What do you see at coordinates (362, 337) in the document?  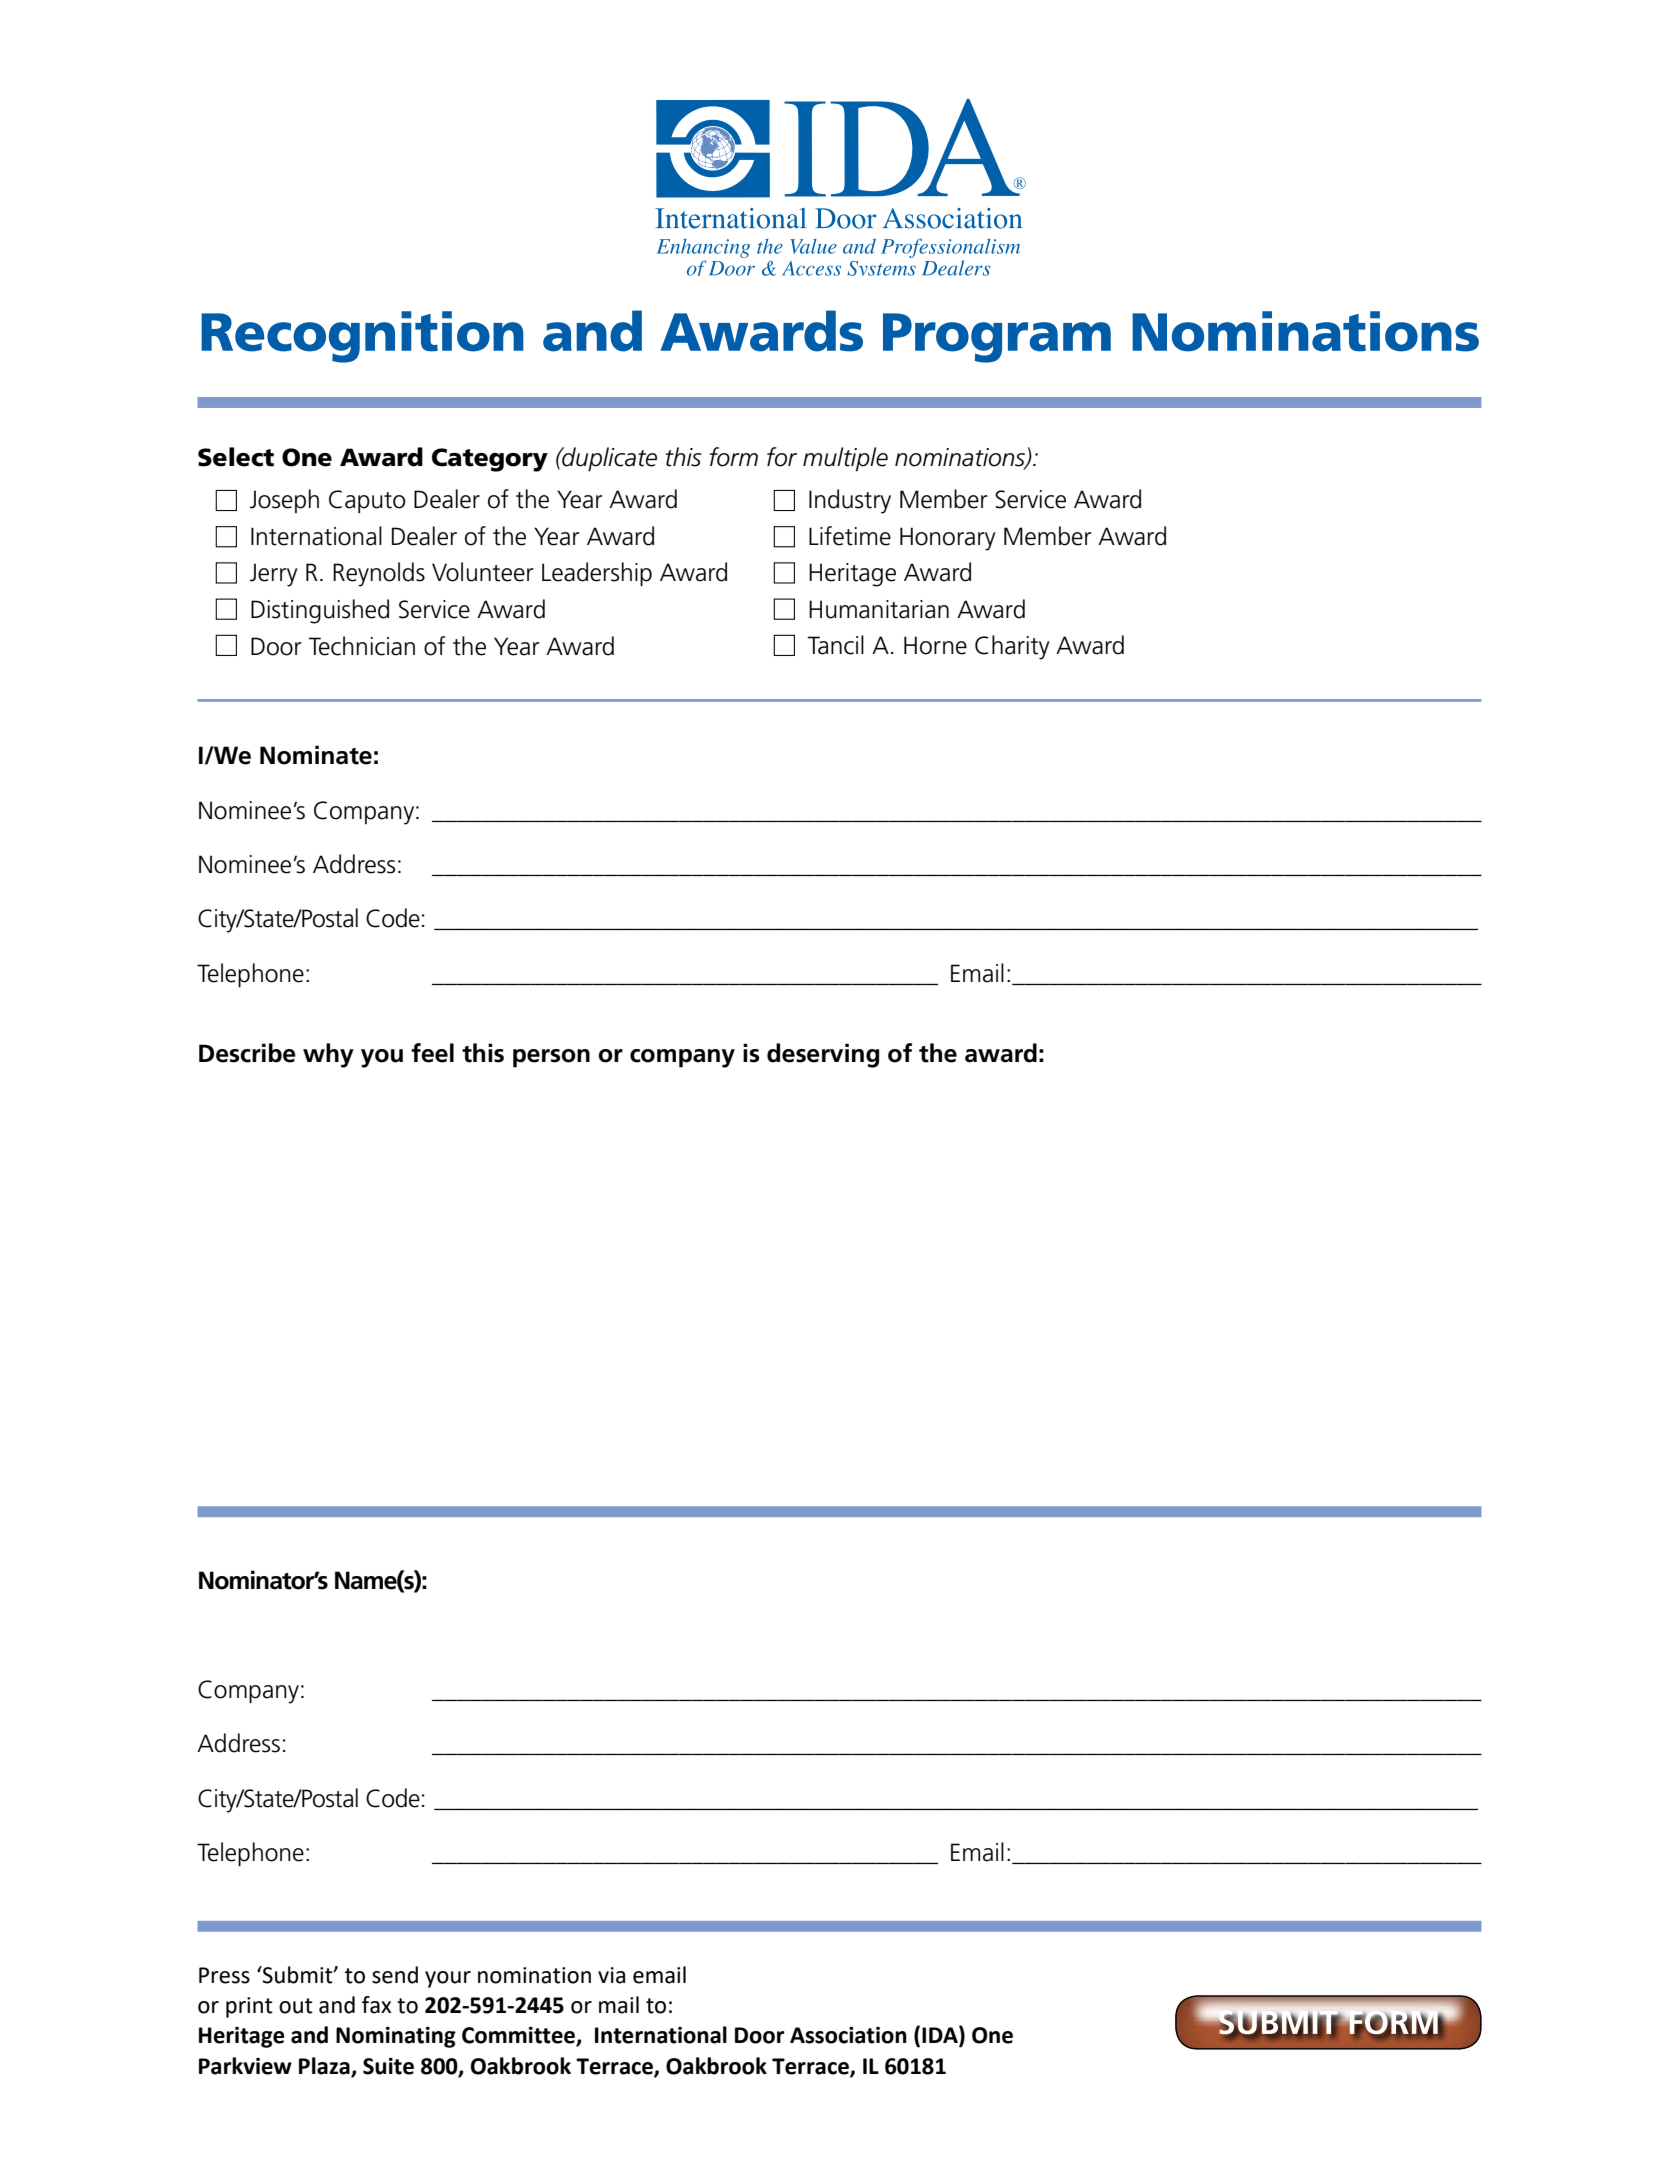 I see `Recognition` at bounding box center [362, 337].
